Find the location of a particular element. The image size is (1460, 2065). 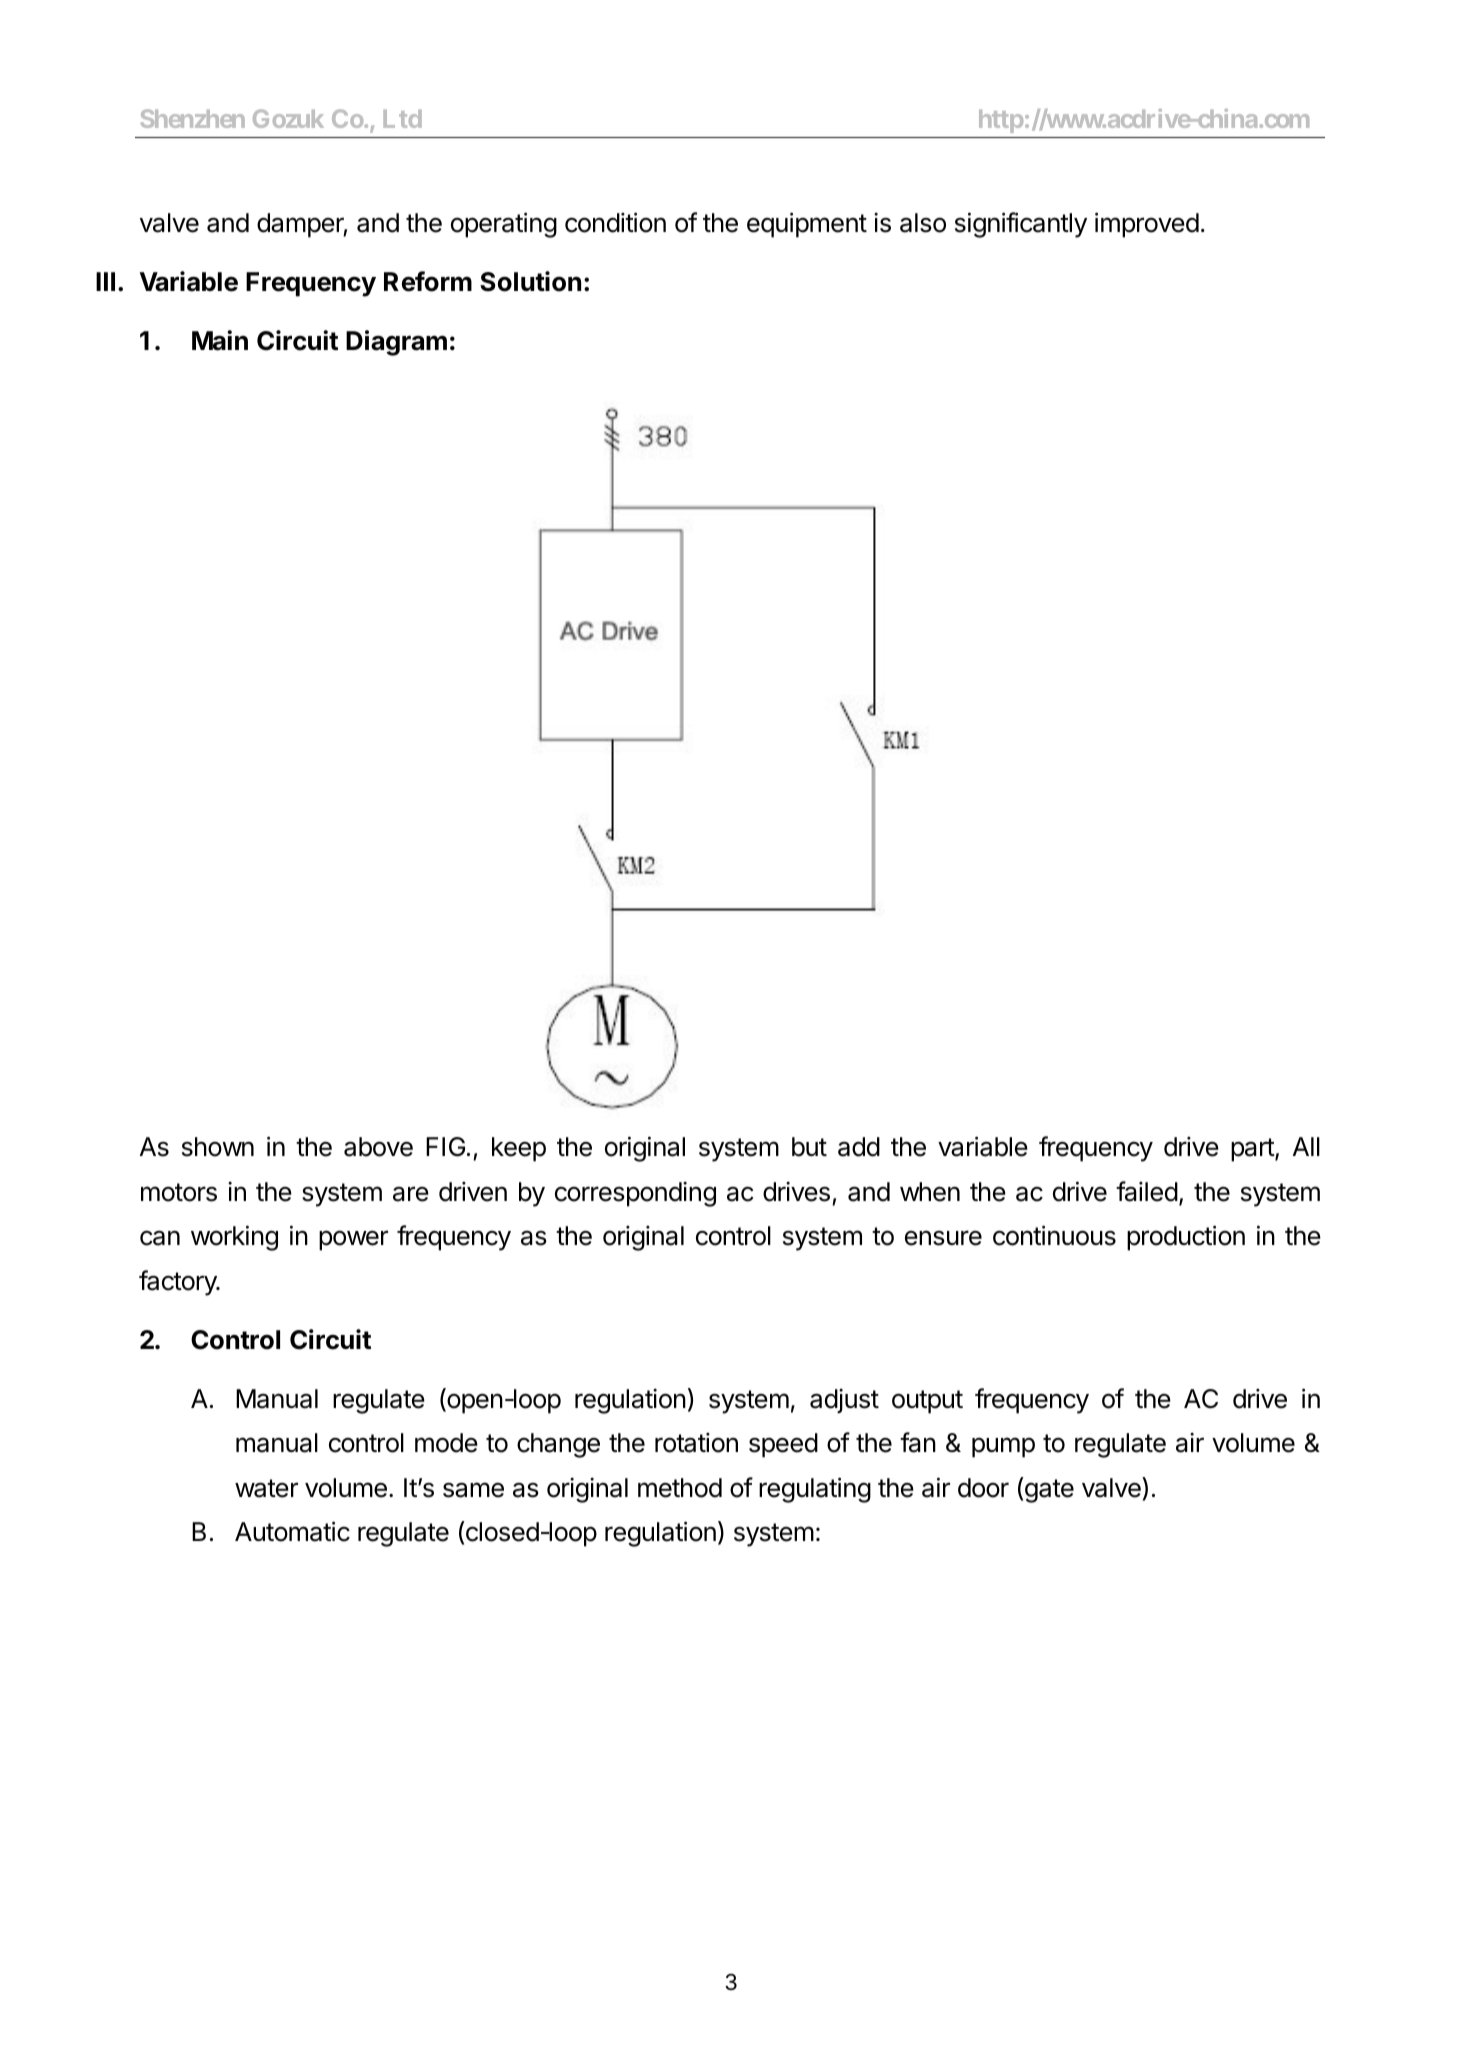

part is located at coordinates (1253, 1150).
